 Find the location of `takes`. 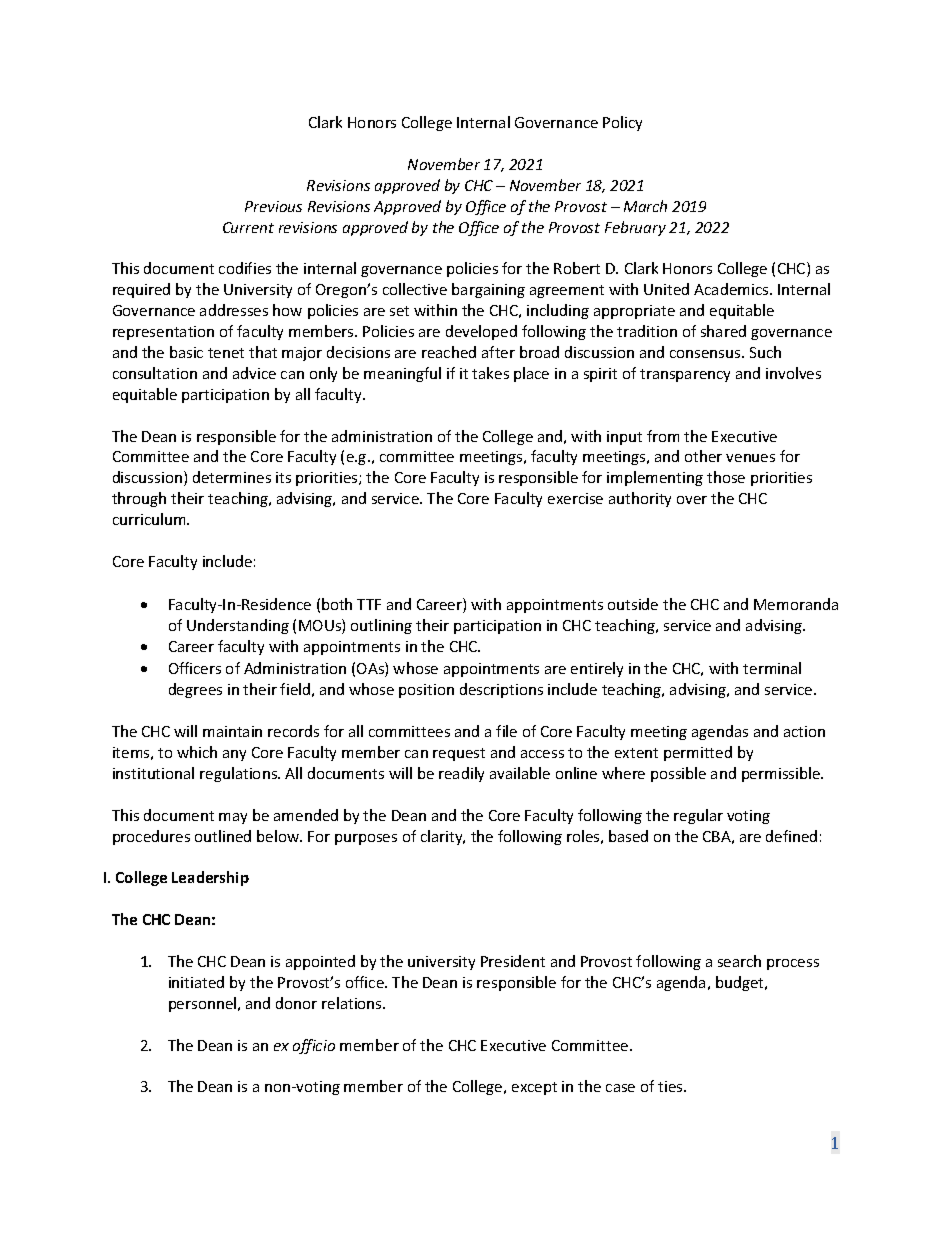

takes is located at coordinates (490, 373).
